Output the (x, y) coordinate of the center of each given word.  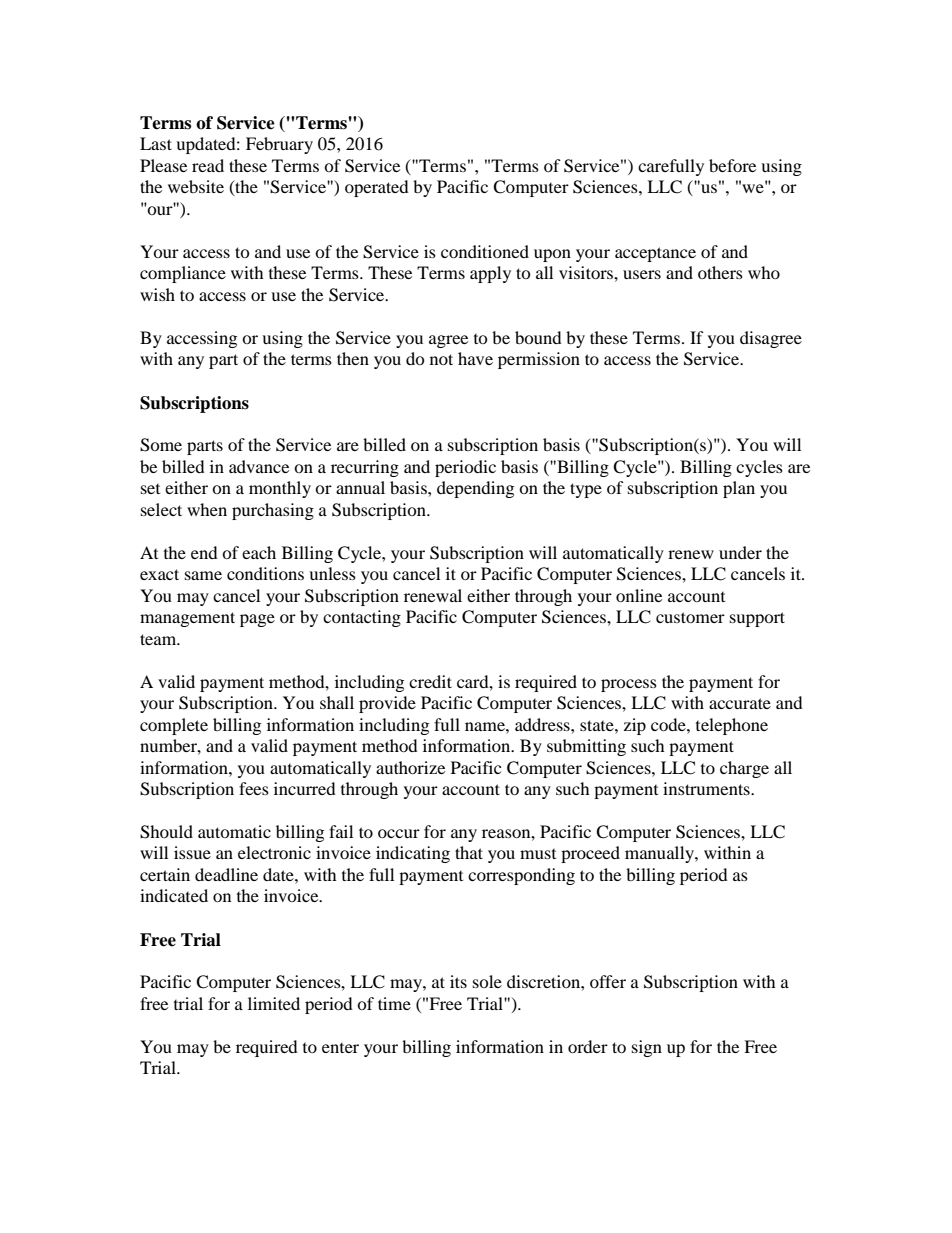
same (203, 575)
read (208, 165)
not (441, 359)
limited (274, 1003)
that (469, 852)
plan (739, 489)
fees (254, 788)
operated (377, 188)
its (458, 981)
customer (690, 617)
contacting (362, 618)
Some (161, 445)
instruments (707, 788)
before (732, 165)
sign (647, 1048)
